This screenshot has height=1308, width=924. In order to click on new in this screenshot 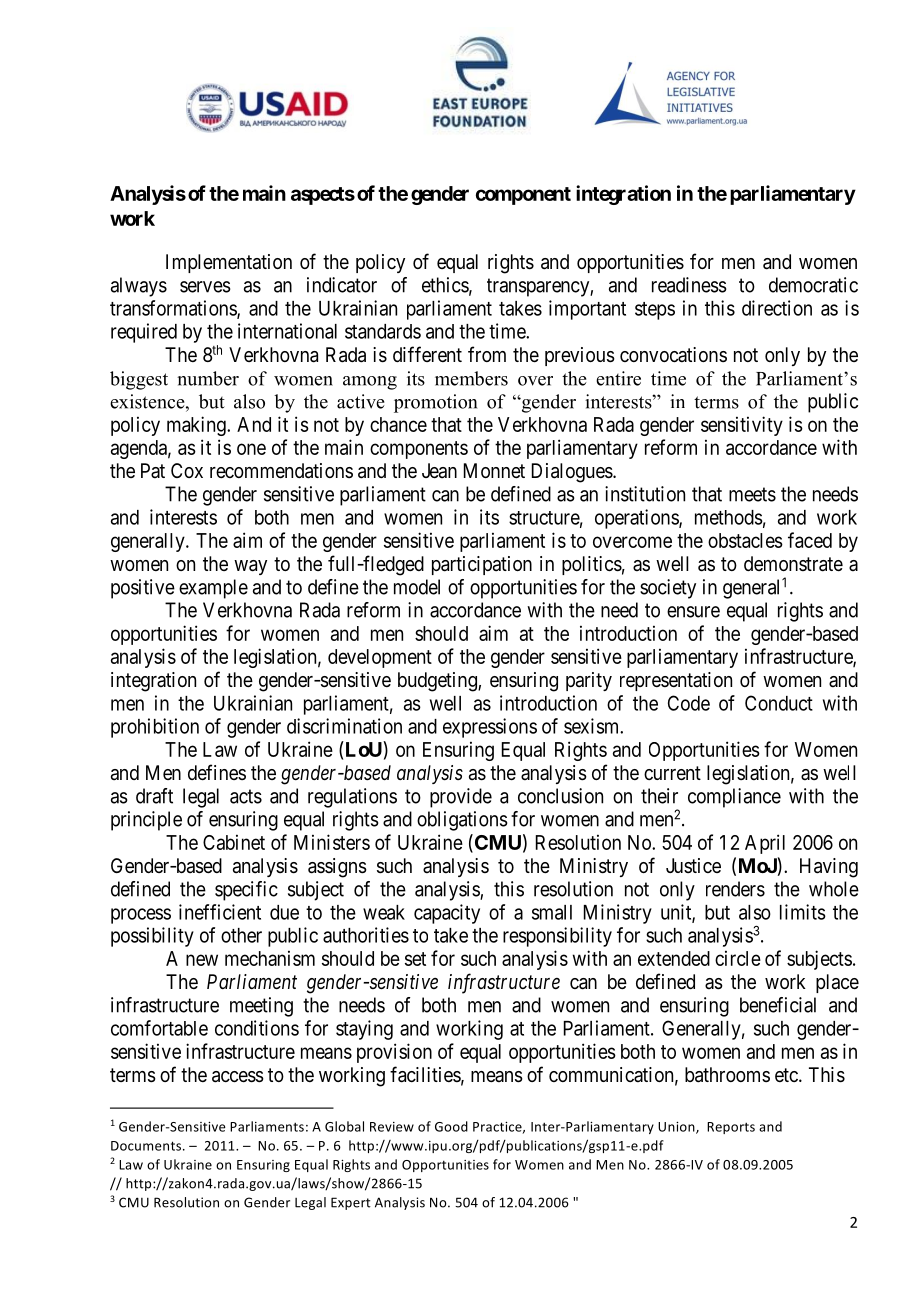, I will do `click(202, 960)`.
